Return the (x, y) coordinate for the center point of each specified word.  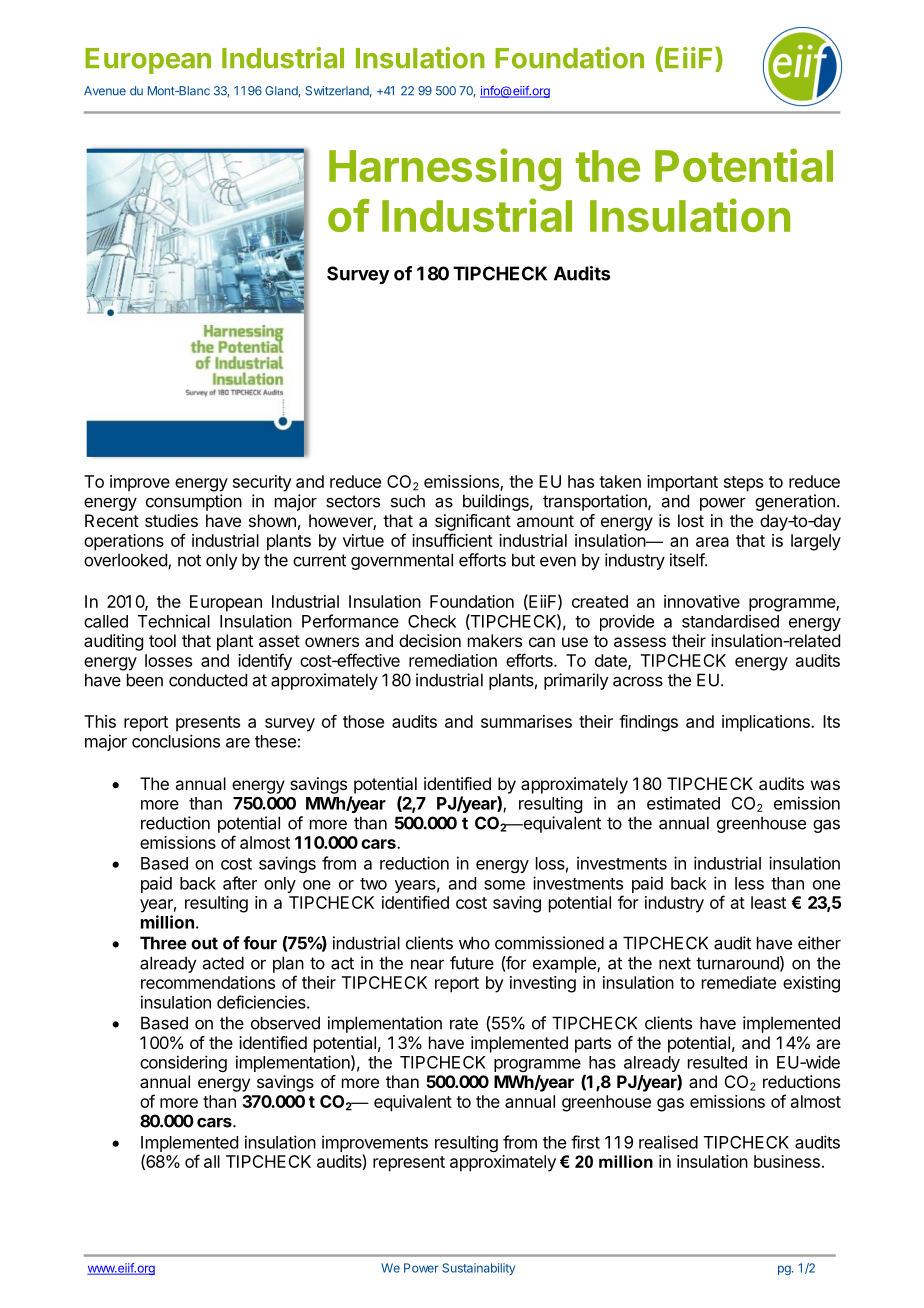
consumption (194, 502)
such (408, 501)
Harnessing (445, 169)
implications (767, 723)
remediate (739, 982)
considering (183, 1063)
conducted (208, 680)
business (787, 1161)
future (472, 963)
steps (743, 484)
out (204, 943)
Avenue (105, 91)
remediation (453, 660)
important (682, 483)
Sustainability (478, 1269)
